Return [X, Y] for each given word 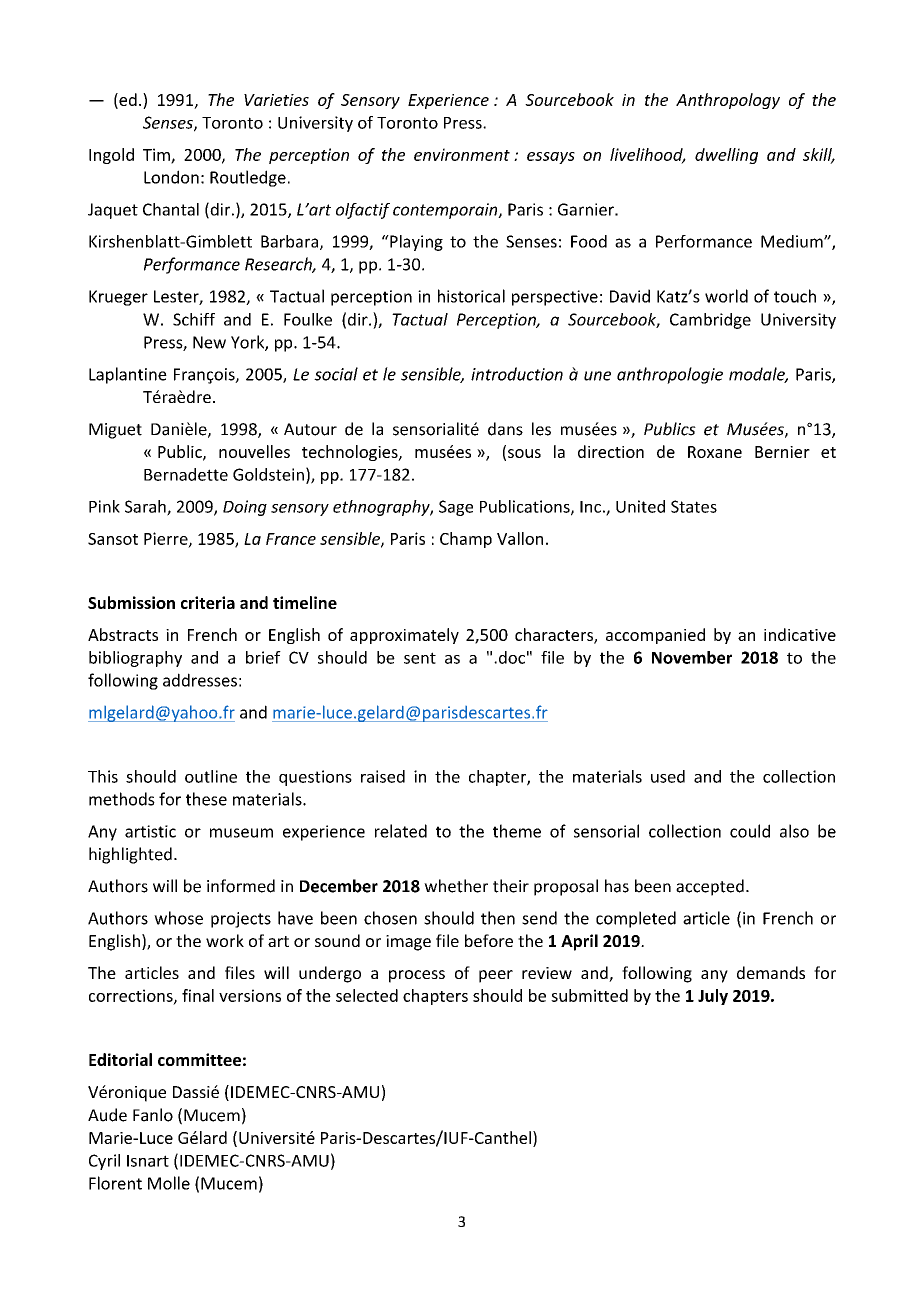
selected [367, 995]
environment [462, 154]
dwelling [726, 156]
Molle [169, 1183]
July [713, 997]
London [171, 177]
